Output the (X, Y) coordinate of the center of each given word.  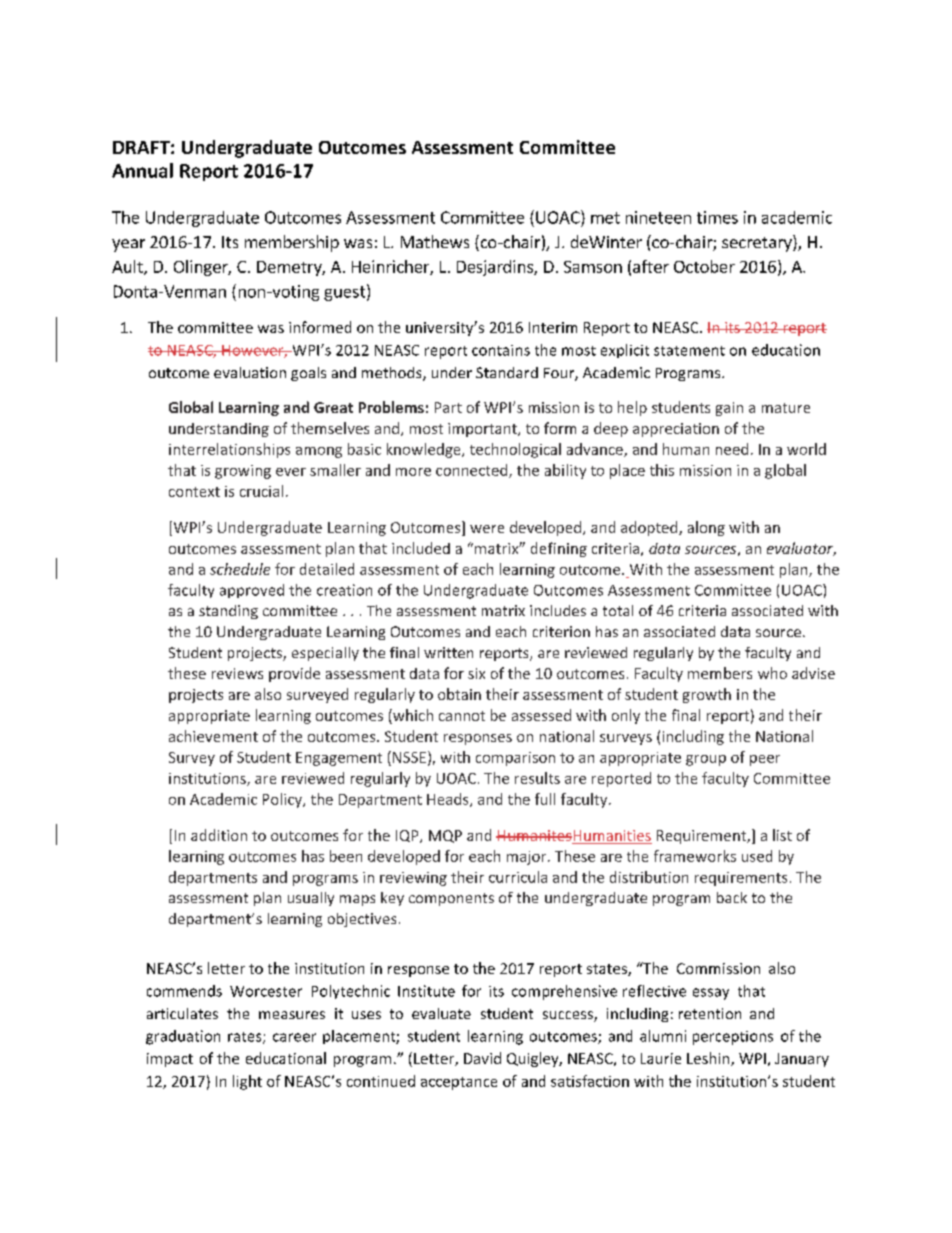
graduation (183, 1037)
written (448, 652)
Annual (142, 170)
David (482, 1058)
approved (252, 591)
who (772, 673)
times (717, 217)
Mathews (435, 241)
